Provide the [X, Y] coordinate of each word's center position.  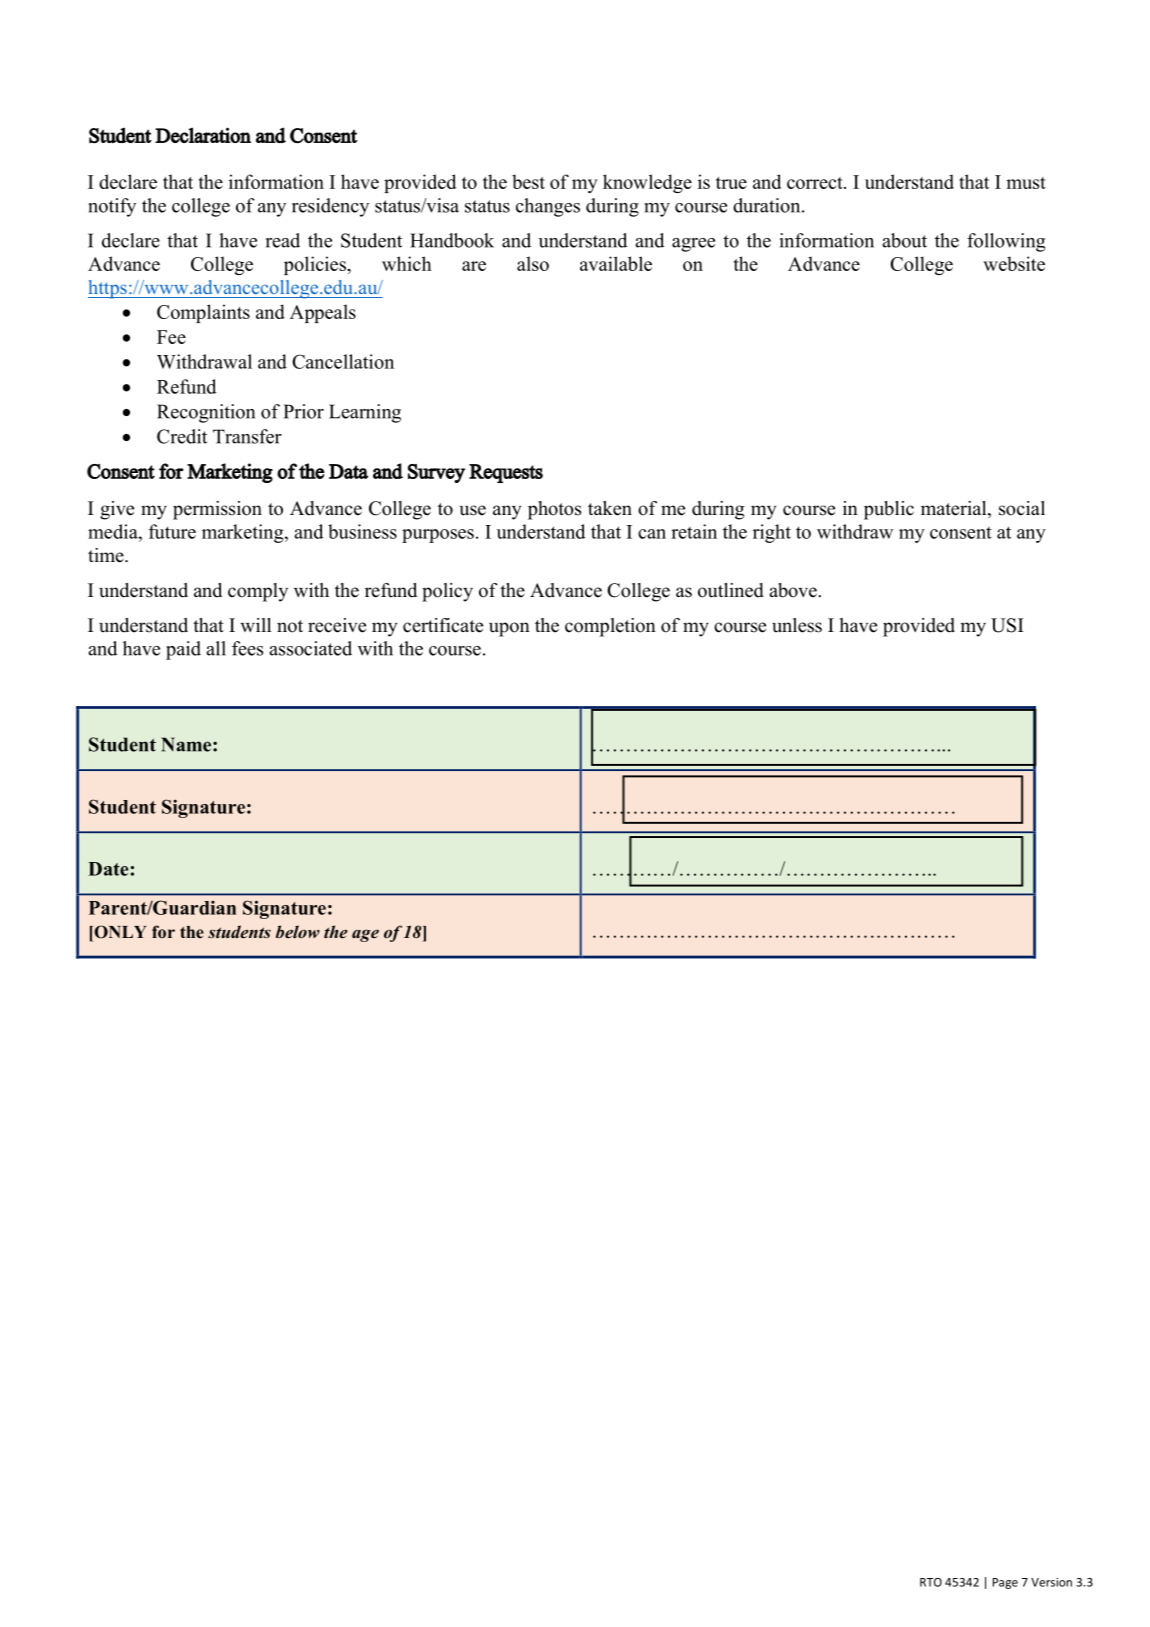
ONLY [119, 932]
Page [1005, 1583]
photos [554, 510]
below [298, 931]
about [904, 240]
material [955, 509]
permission [217, 510]
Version [1051, 1582]
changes [548, 207]
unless [797, 625]
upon [509, 629]
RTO [931, 1582]
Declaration [203, 135]
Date [108, 869]
